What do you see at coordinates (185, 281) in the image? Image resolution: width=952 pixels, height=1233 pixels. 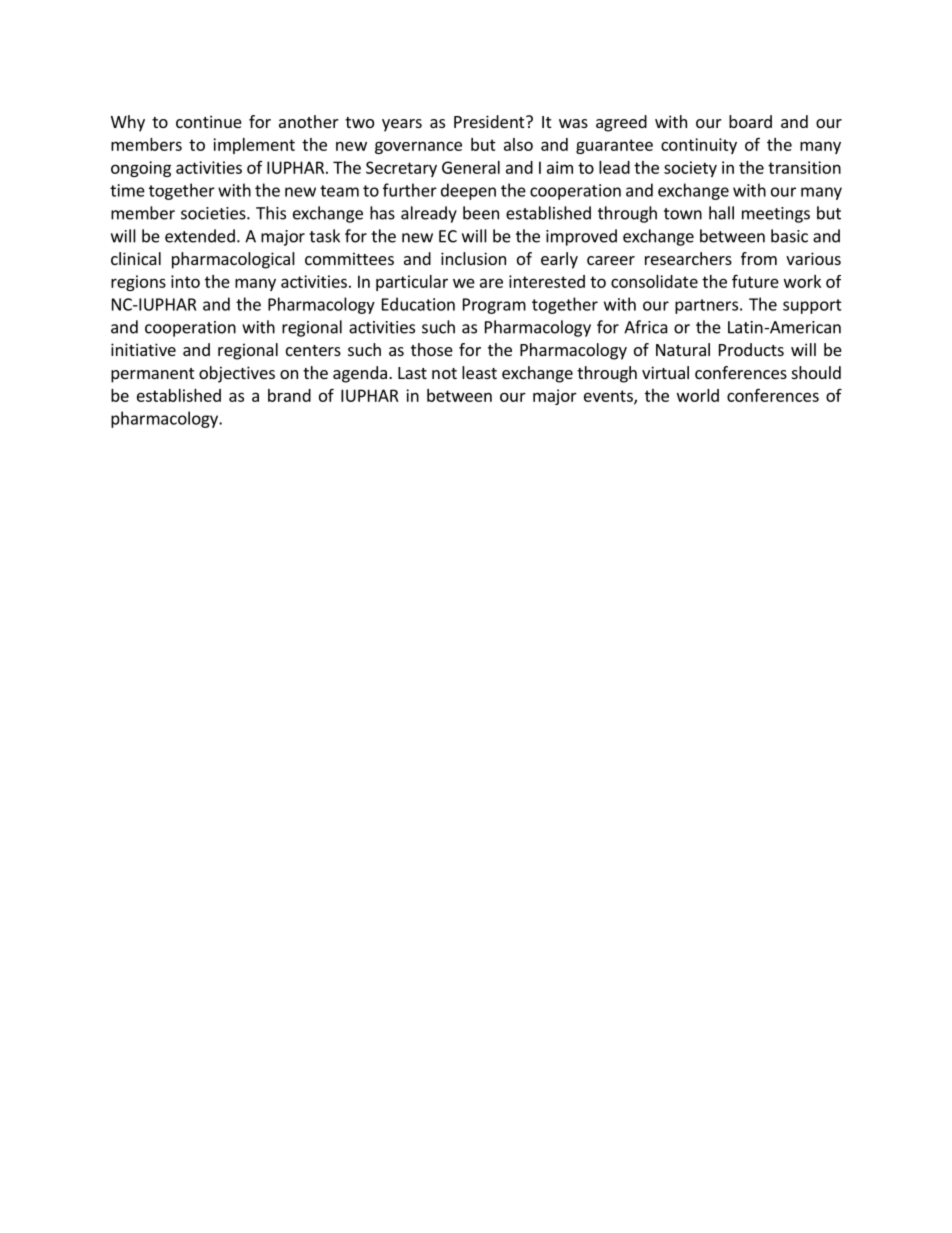 I see `into` at bounding box center [185, 281].
